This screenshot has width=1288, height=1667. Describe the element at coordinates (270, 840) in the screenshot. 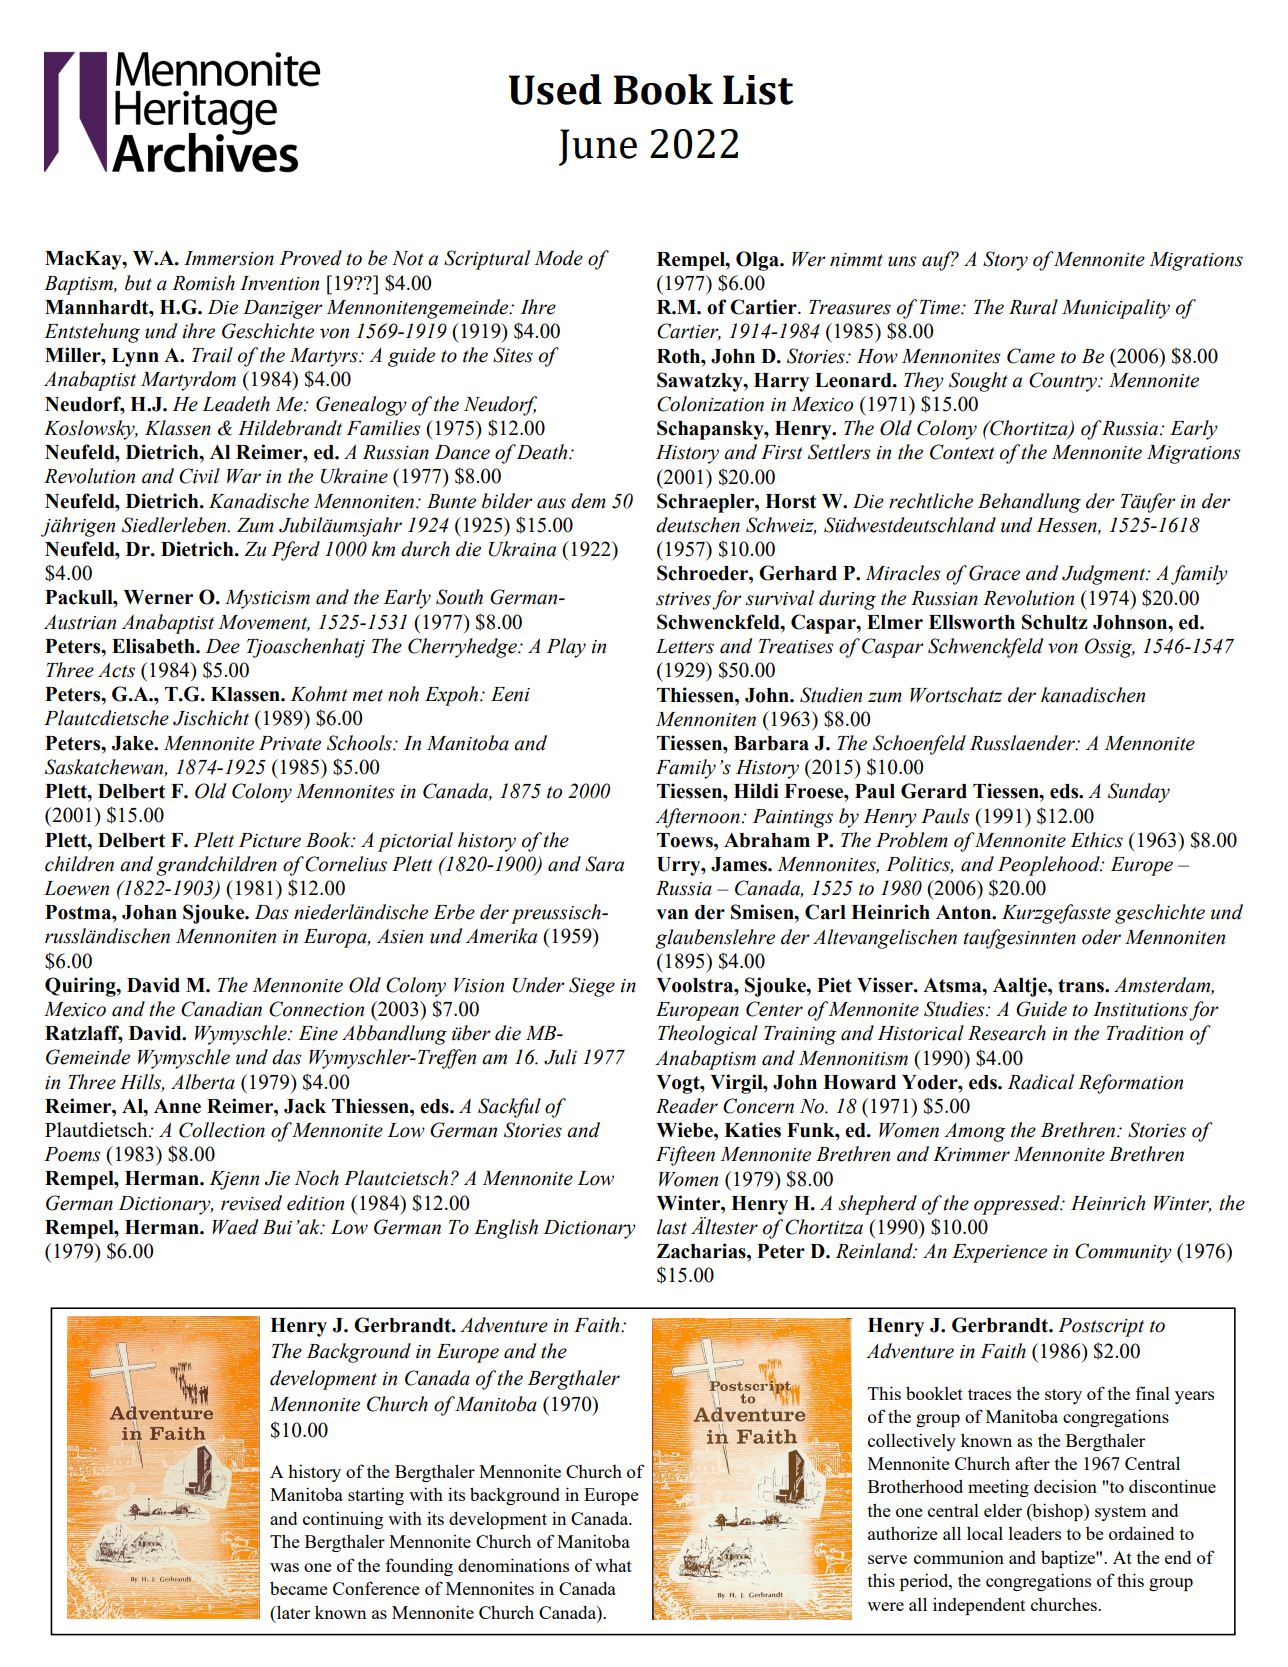

I see `Picture` at that location.
